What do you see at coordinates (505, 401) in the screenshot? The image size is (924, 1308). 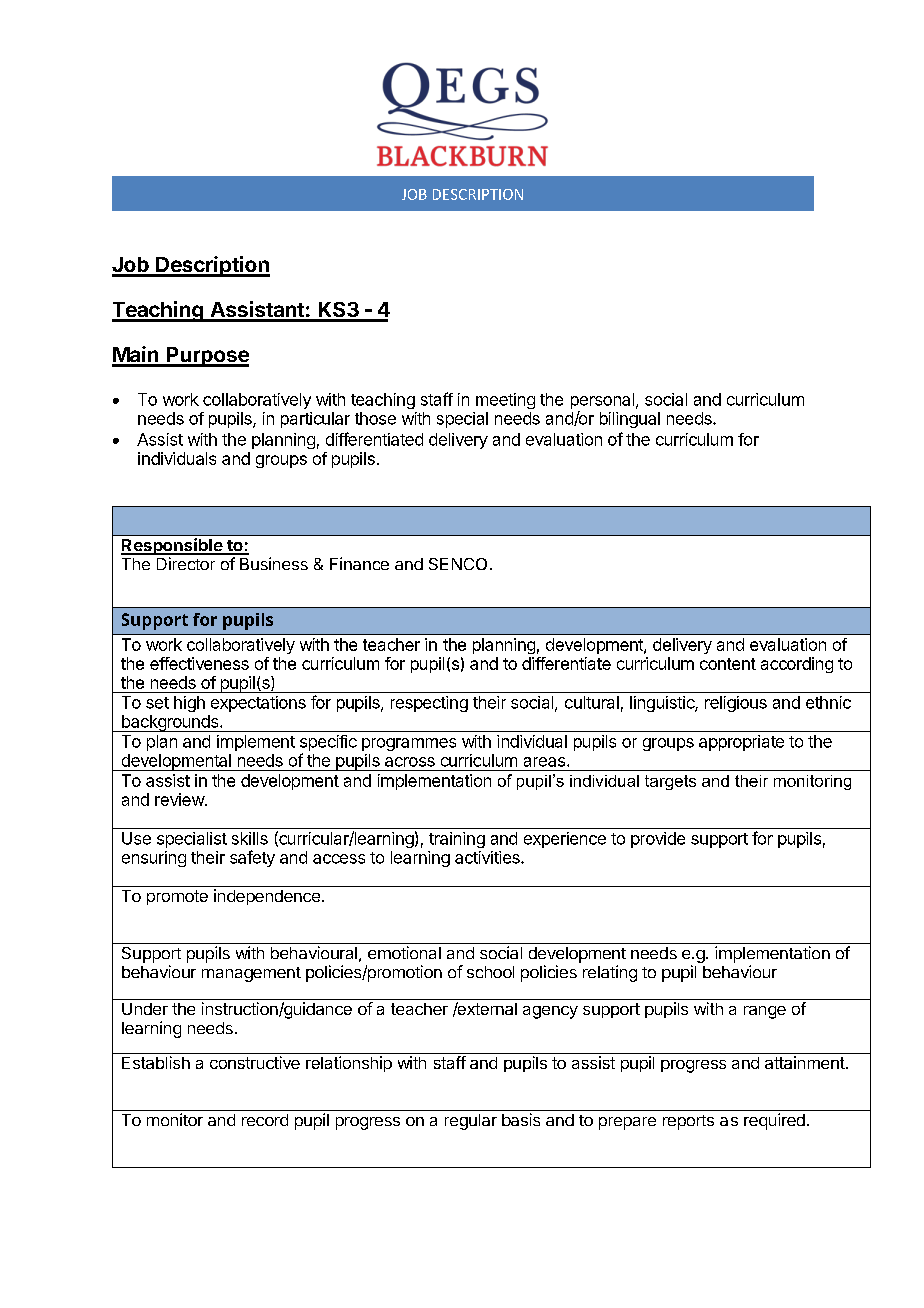 I see `meeting` at bounding box center [505, 401].
